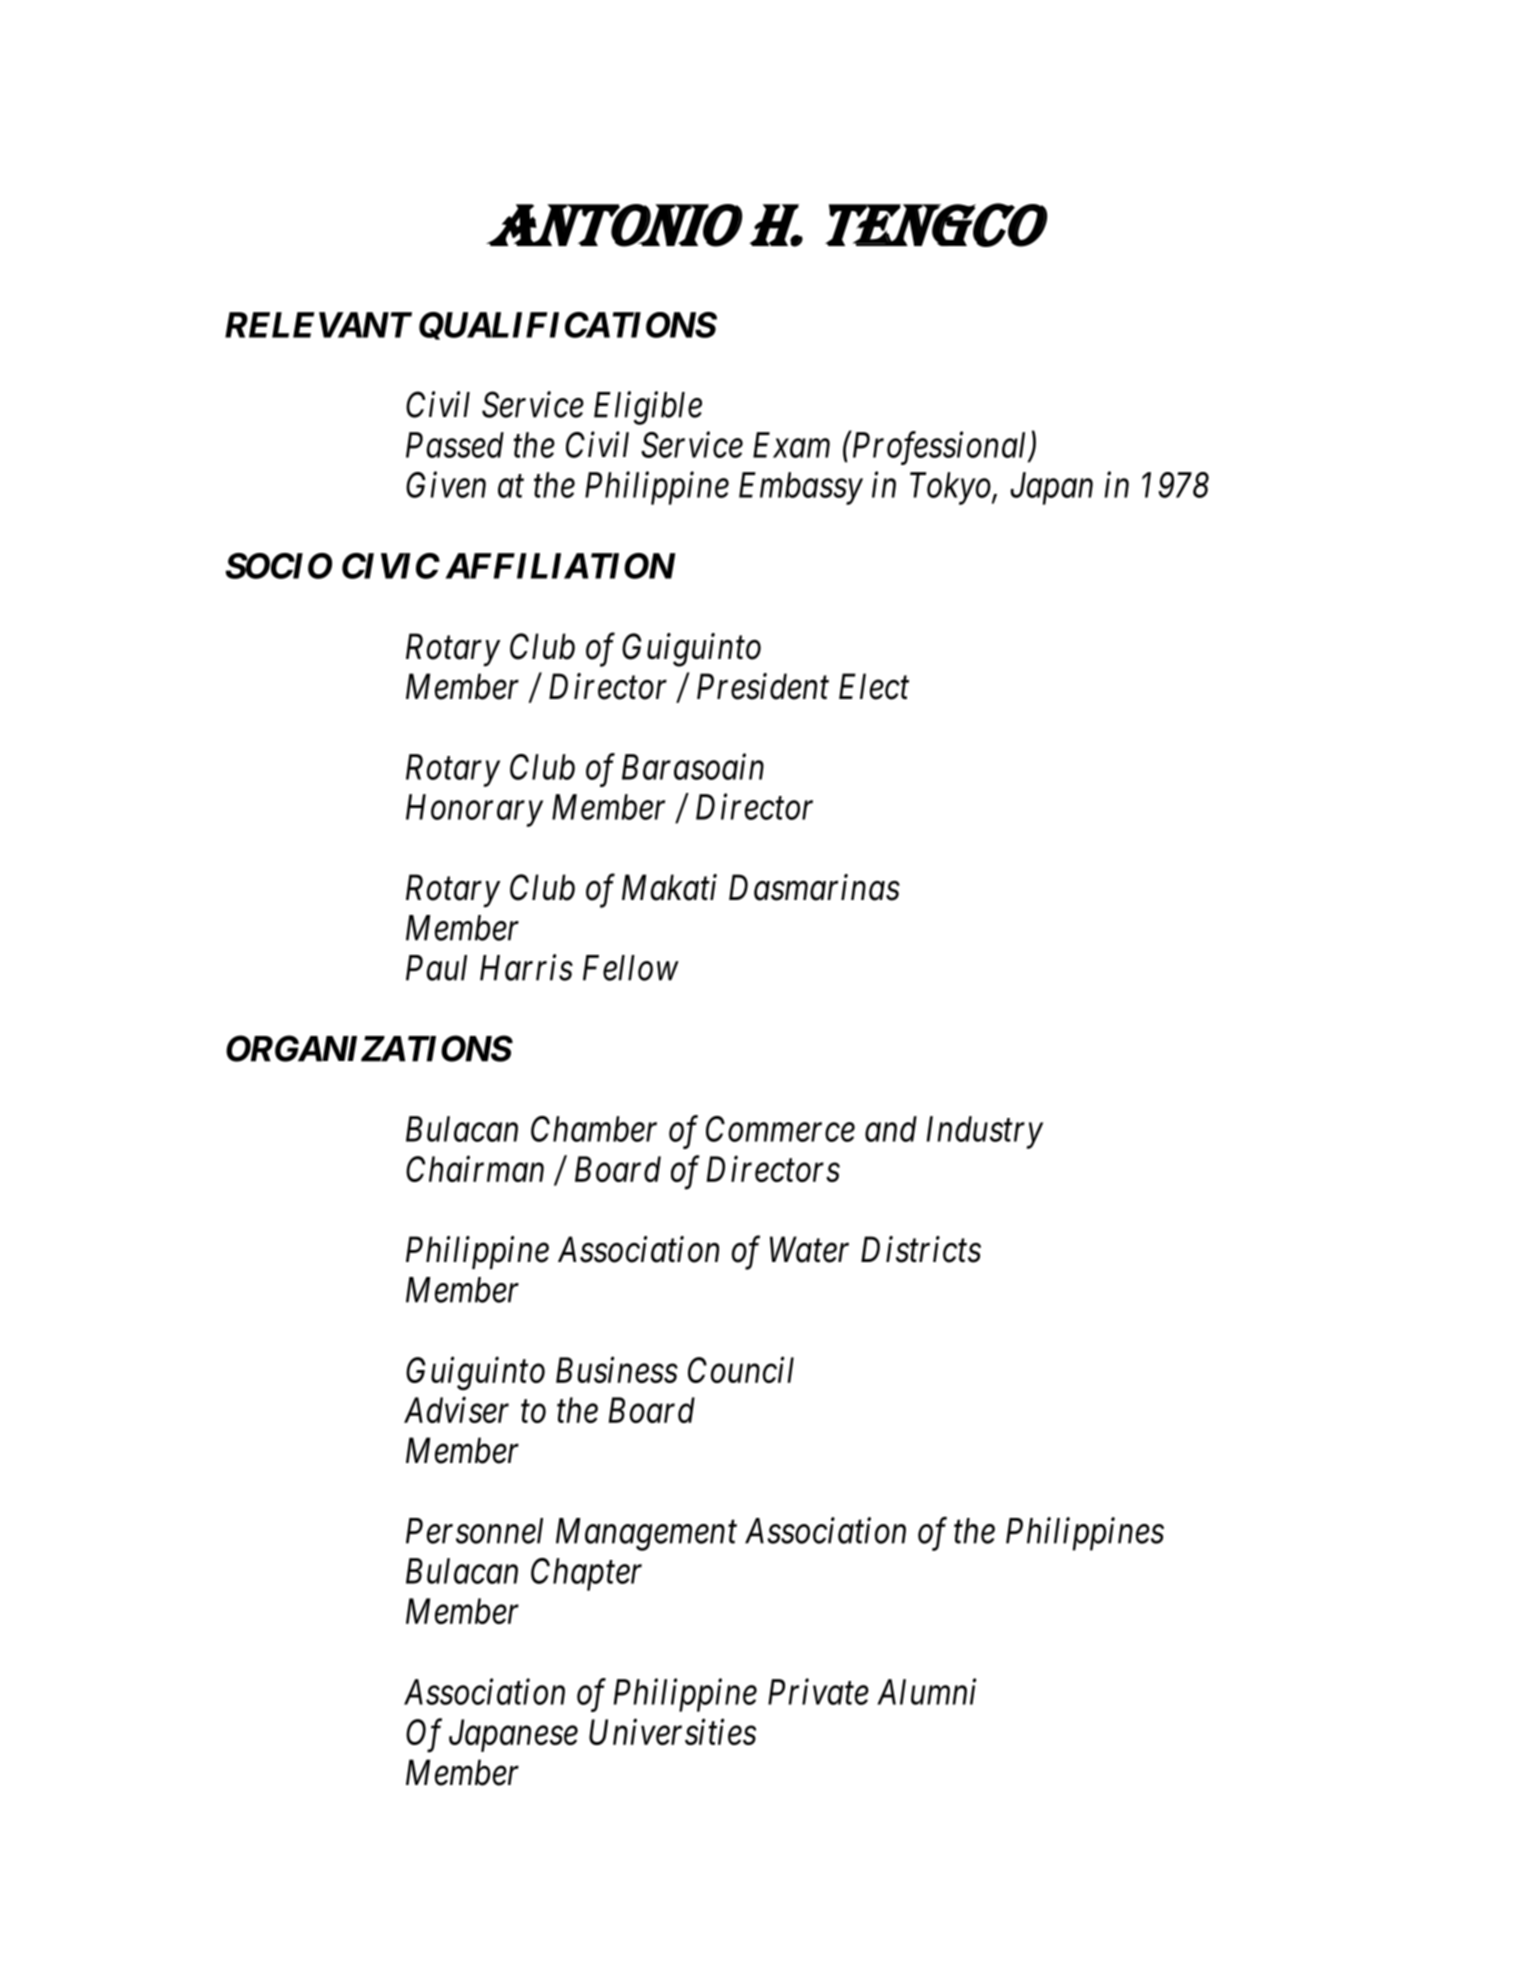 Image resolution: width=1528 pixels, height=1978 pixels. I want to click on Fellow, so click(631, 968).
